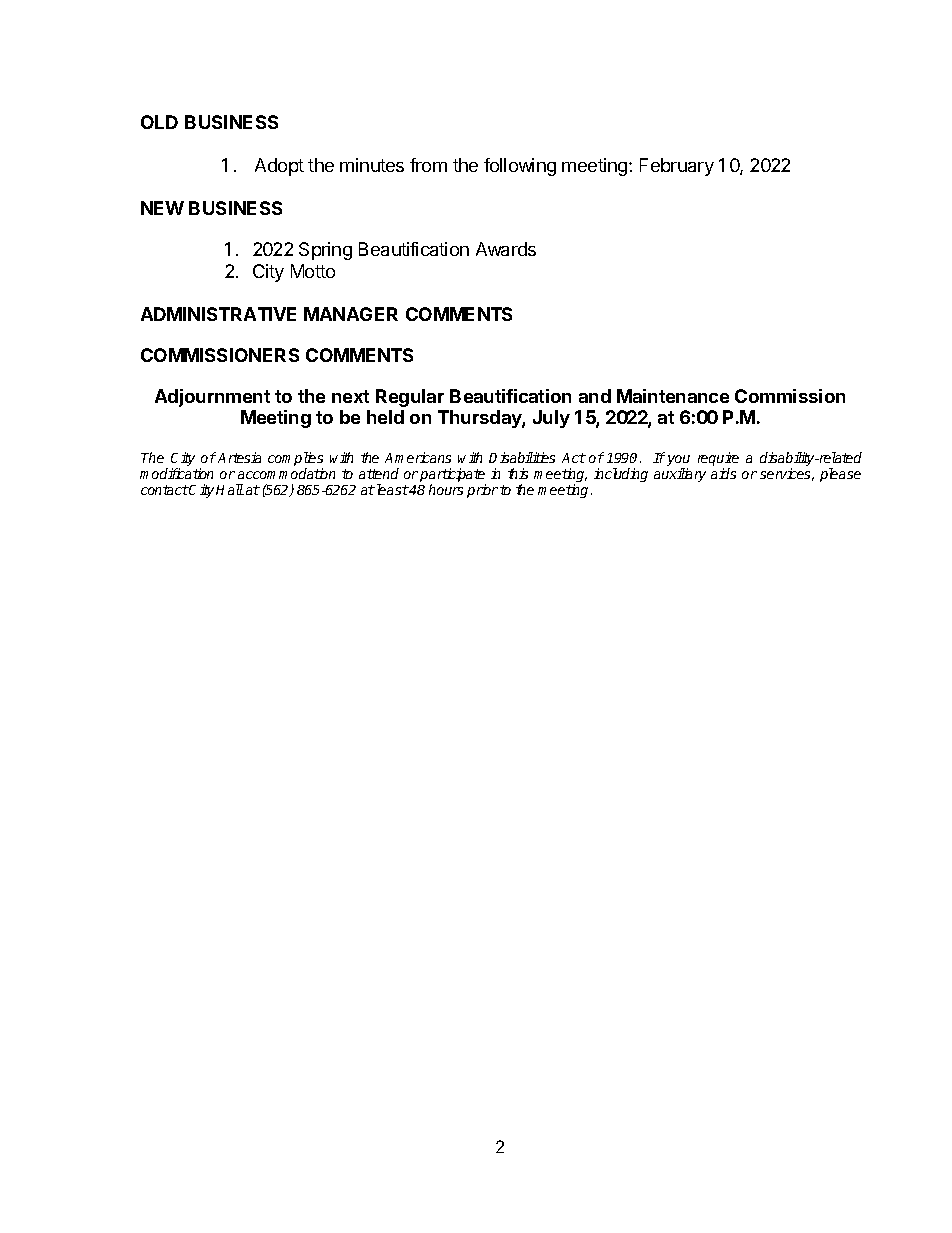  What do you see at coordinates (351, 314) in the screenshot?
I see `MANAGER` at bounding box center [351, 314].
